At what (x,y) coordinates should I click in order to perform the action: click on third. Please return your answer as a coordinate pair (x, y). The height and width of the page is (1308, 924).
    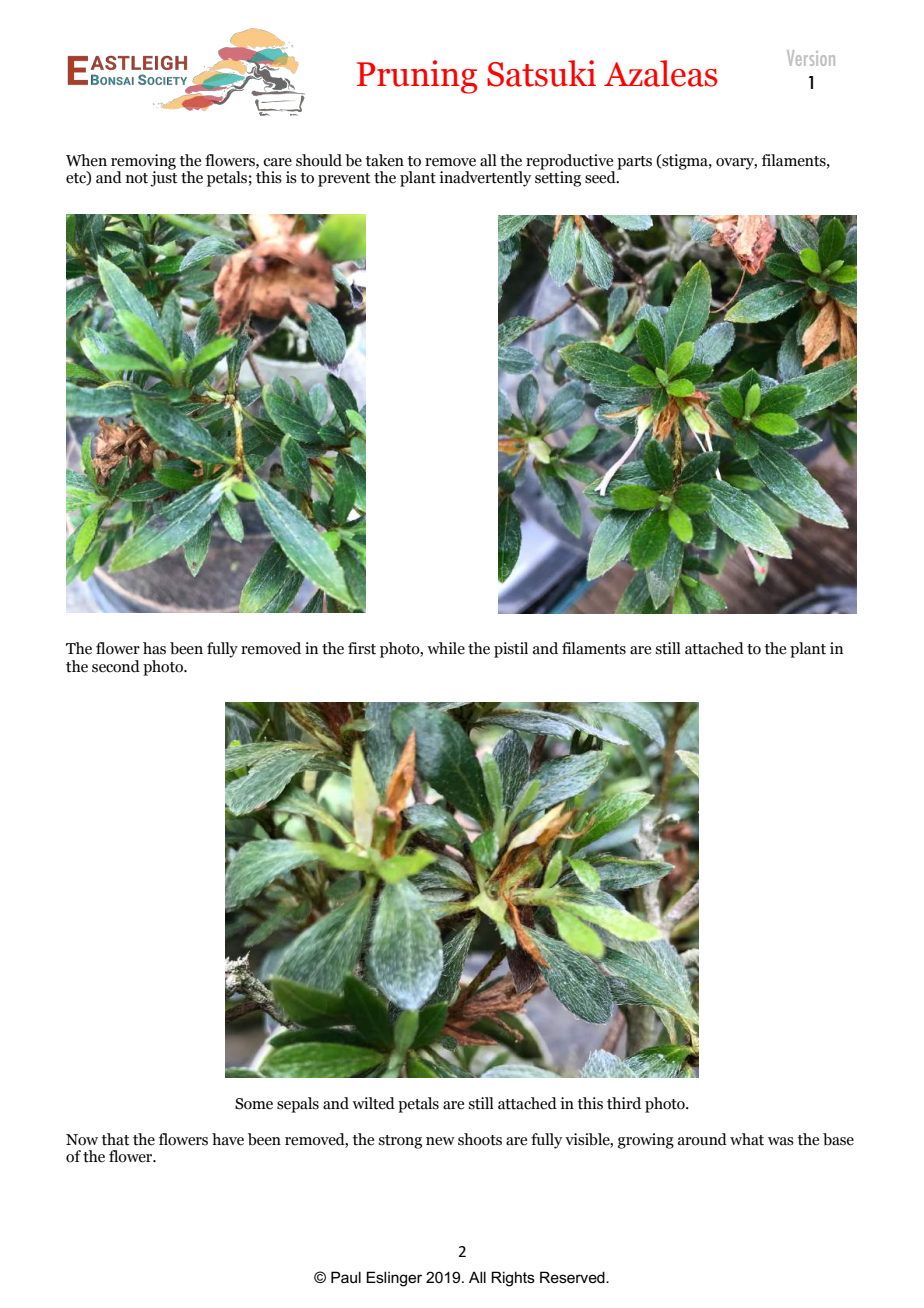
    Looking at the image, I should click on (624, 1103).
